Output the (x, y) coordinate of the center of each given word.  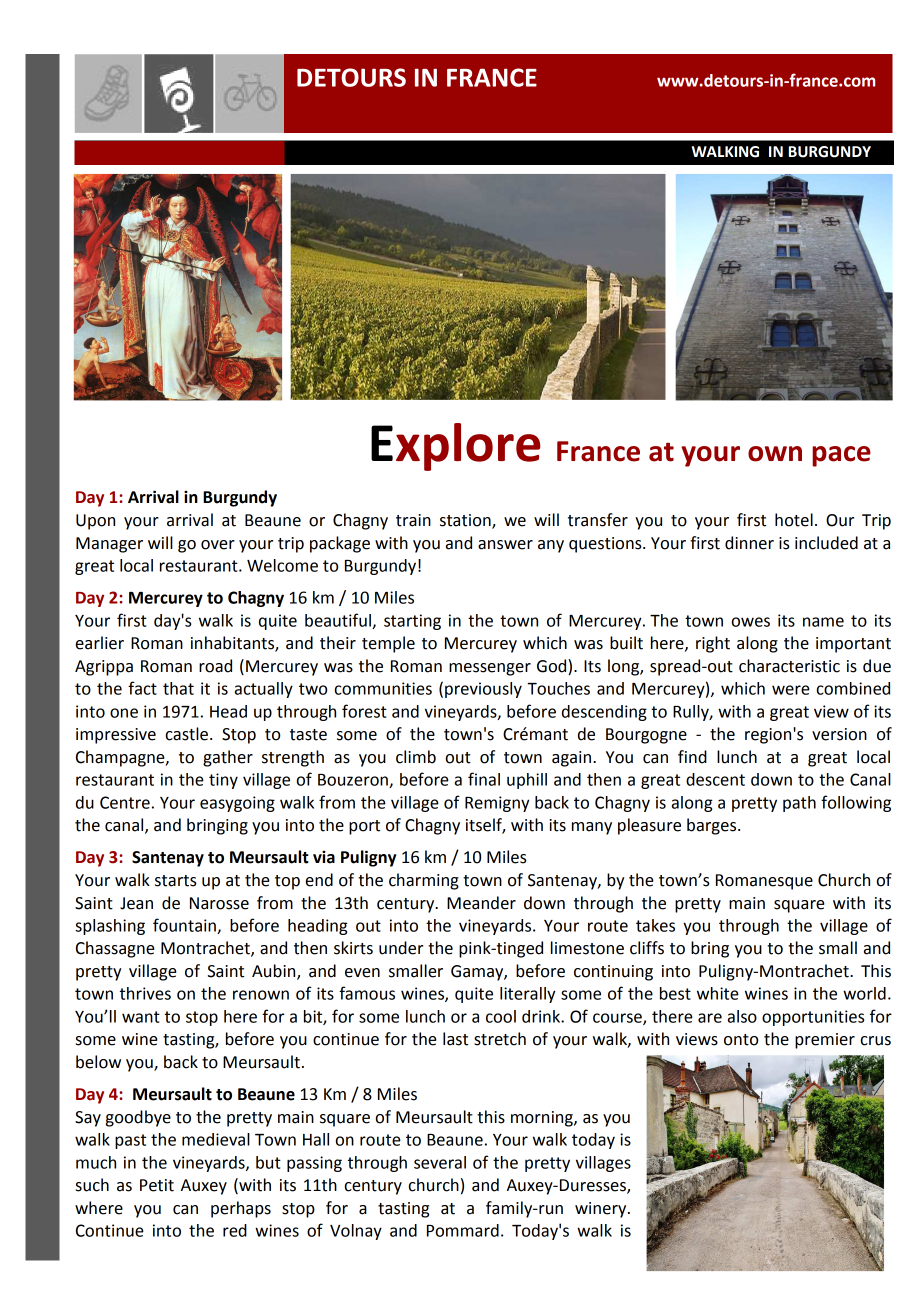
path (799, 804)
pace (841, 456)
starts (176, 881)
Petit (157, 1185)
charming (424, 881)
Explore (456, 447)
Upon (95, 522)
